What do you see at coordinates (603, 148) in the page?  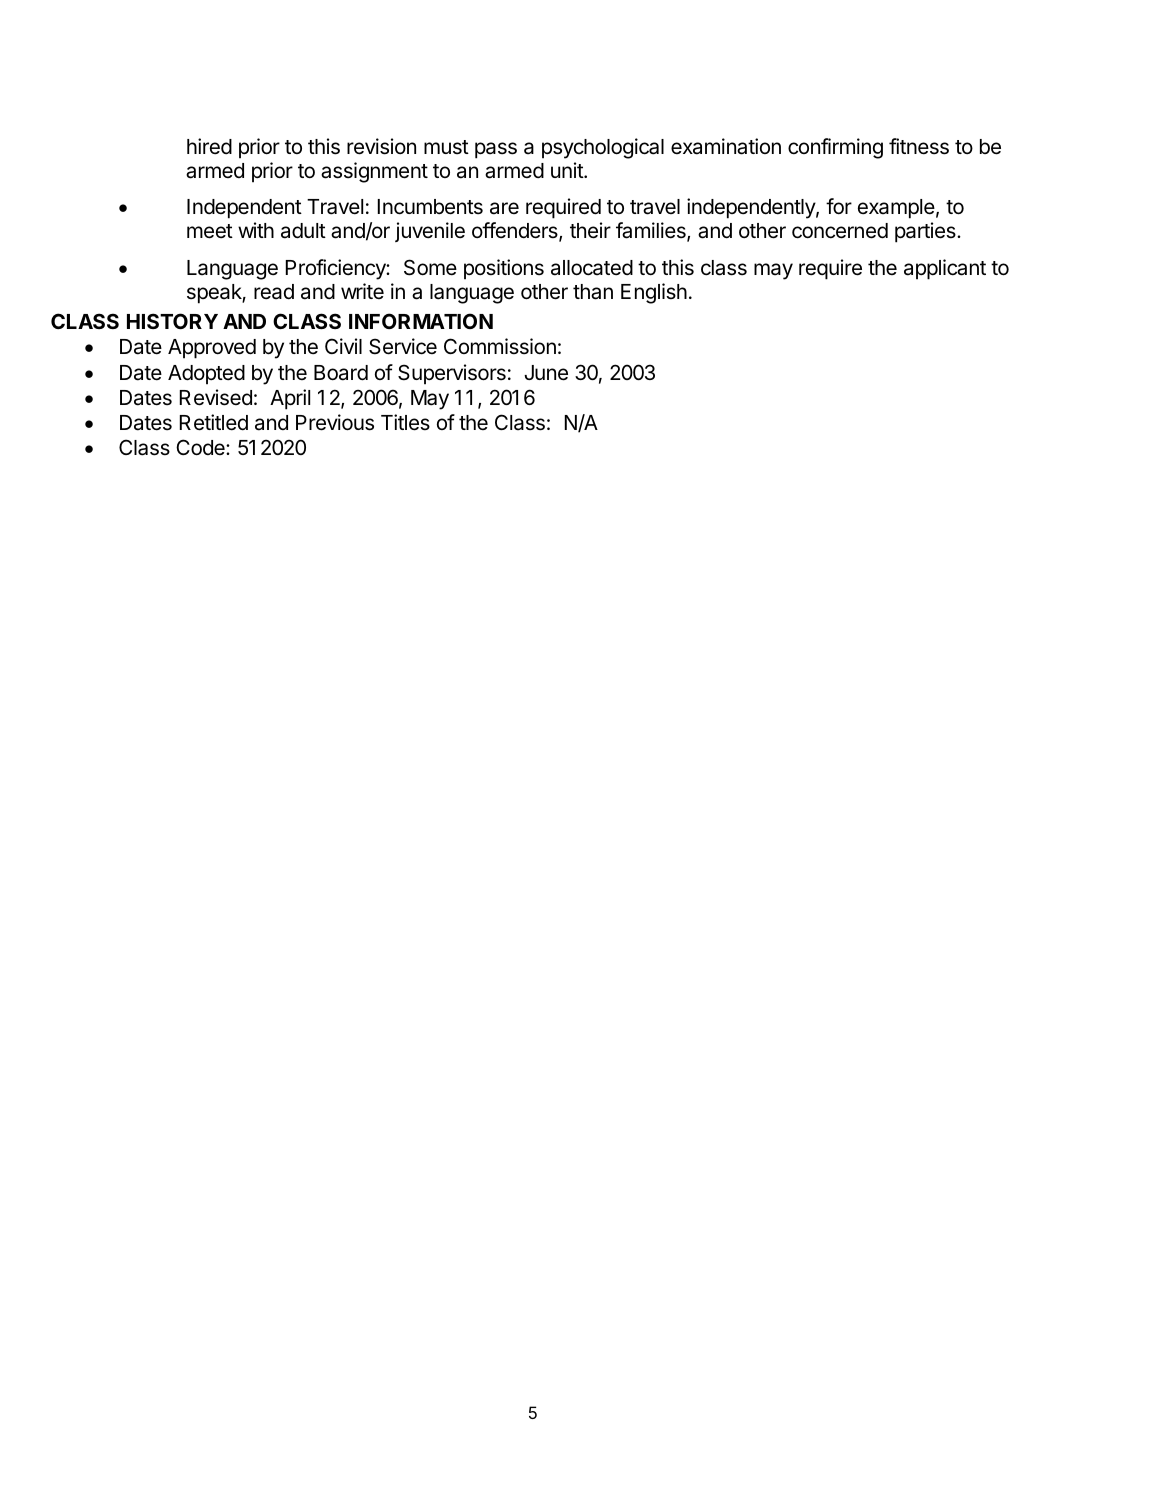 I see `psychological` at bounding box center [603, 148].
